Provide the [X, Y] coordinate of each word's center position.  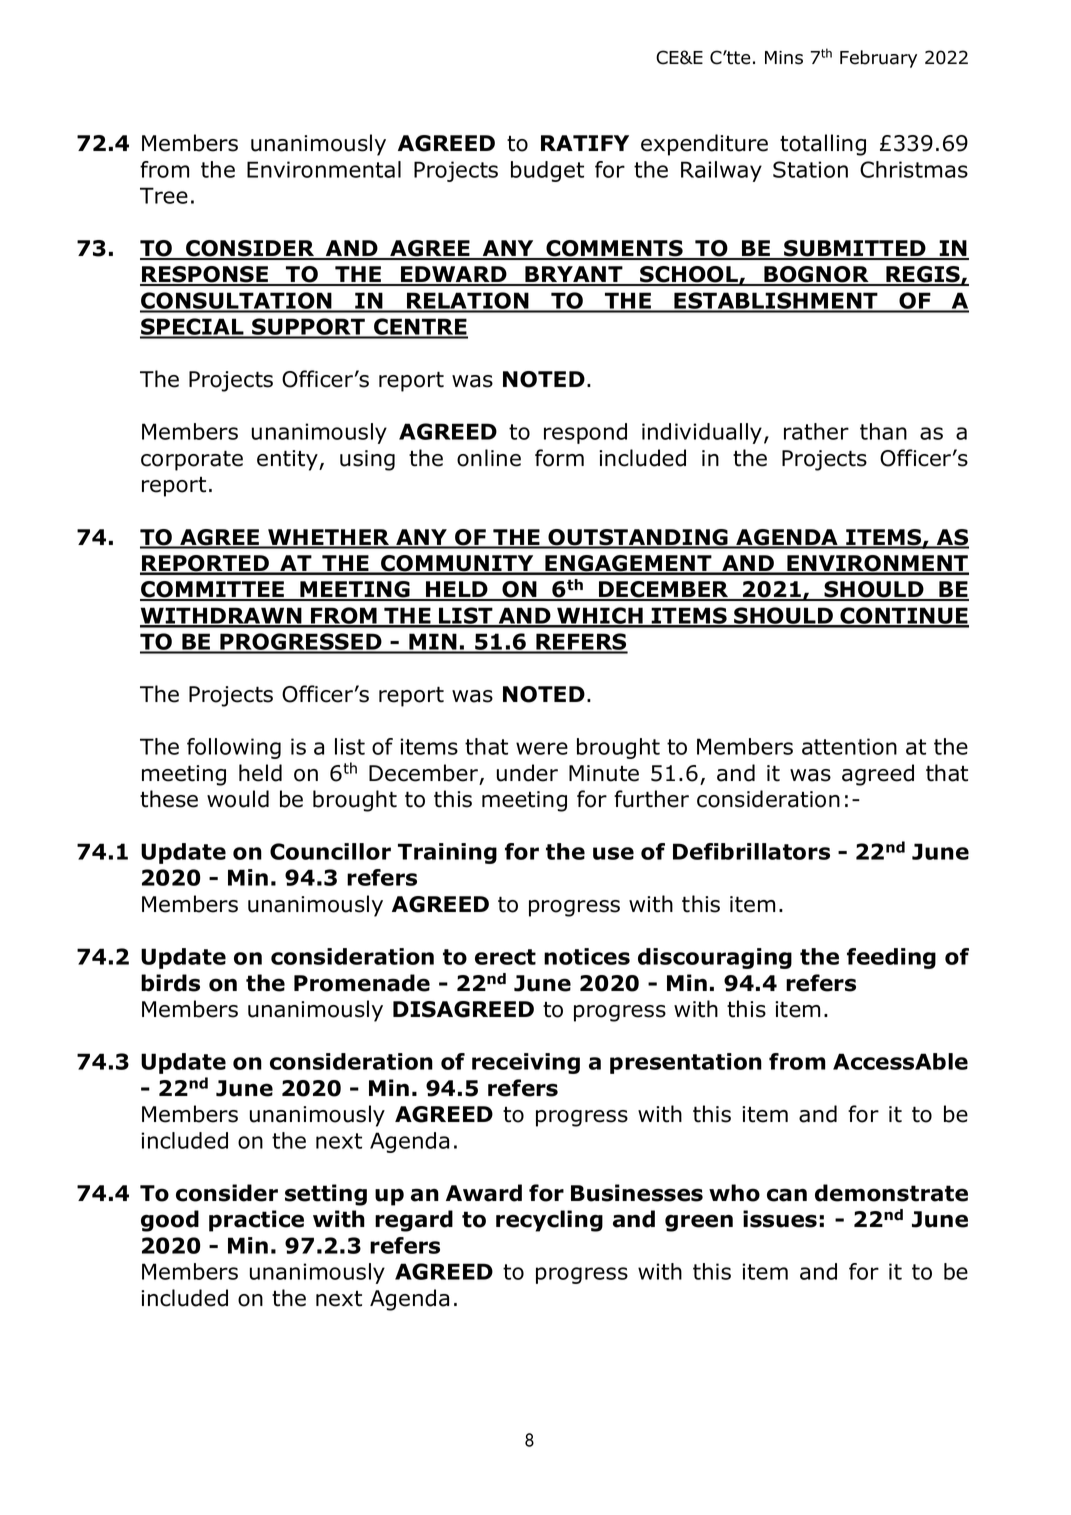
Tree [164, 195]
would [238, 799]
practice [256, 1221]
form [559, 458]
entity [288, 460]
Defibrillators [751, 851]
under [527, 773]
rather [816, 431]
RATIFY [585, 143]
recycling [549, 1221]
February [878, 59]
